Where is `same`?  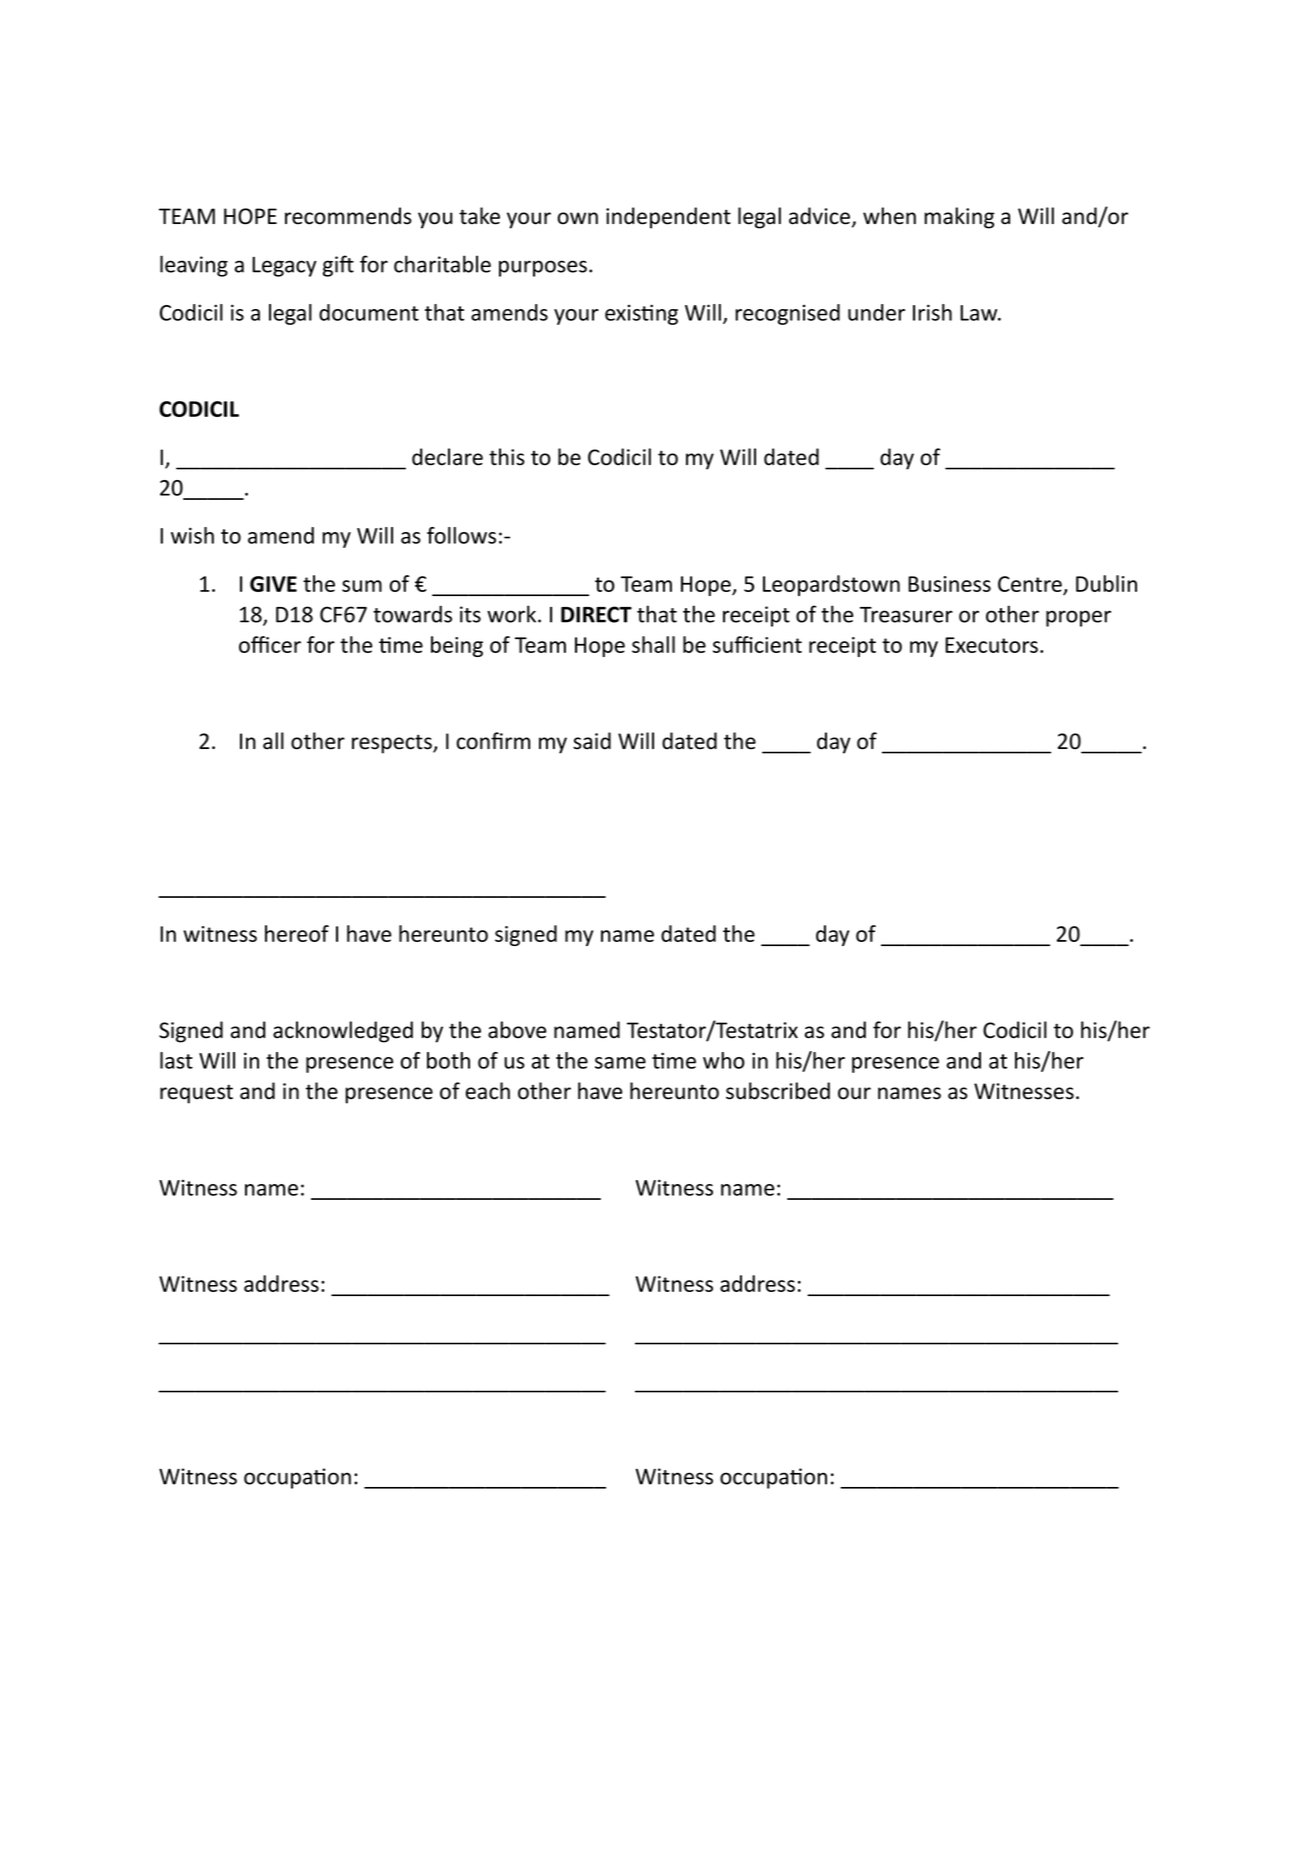
same is located at coordinates (620, 1063).
